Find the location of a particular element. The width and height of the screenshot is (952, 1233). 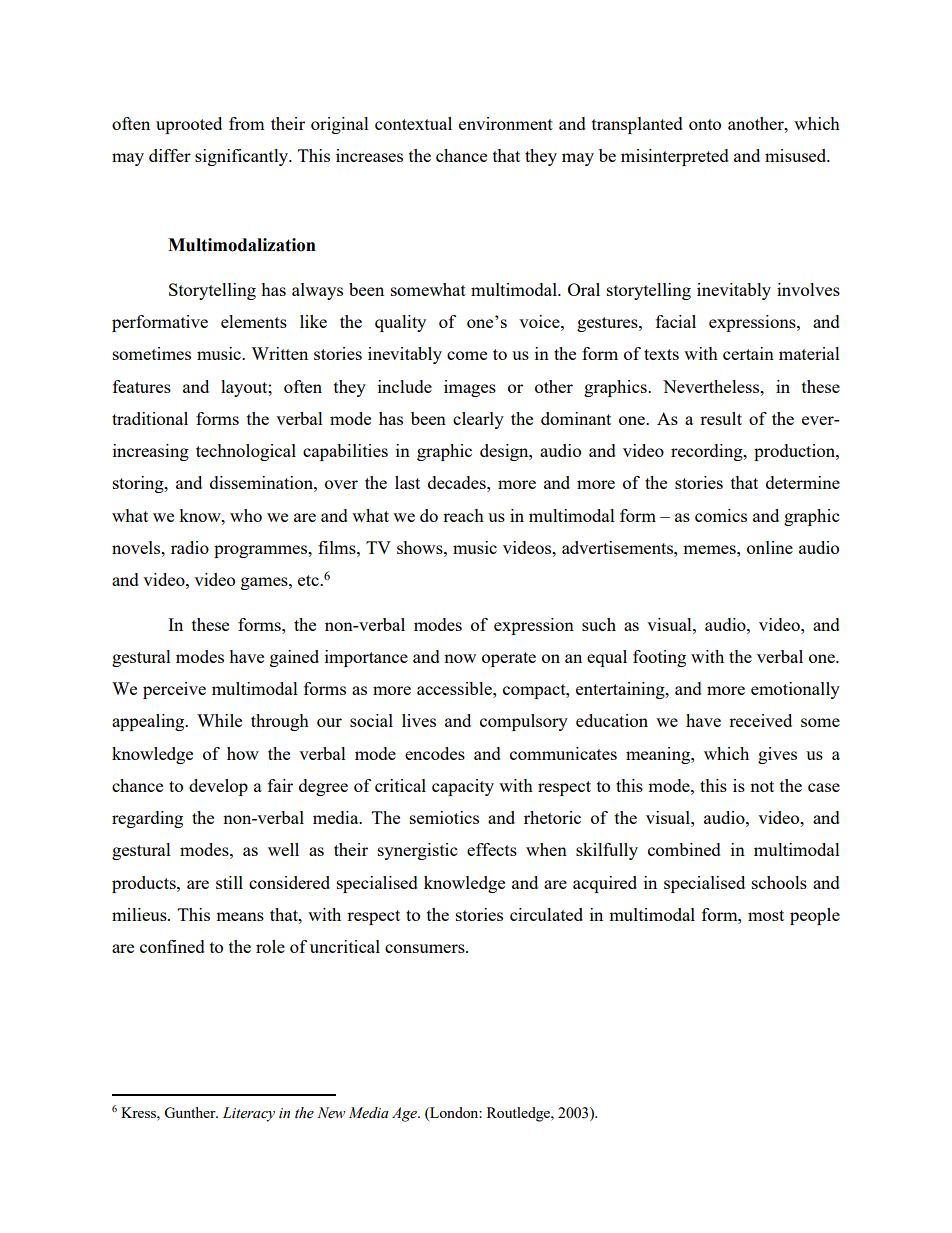

environment is located at coordinates (506, 123).
